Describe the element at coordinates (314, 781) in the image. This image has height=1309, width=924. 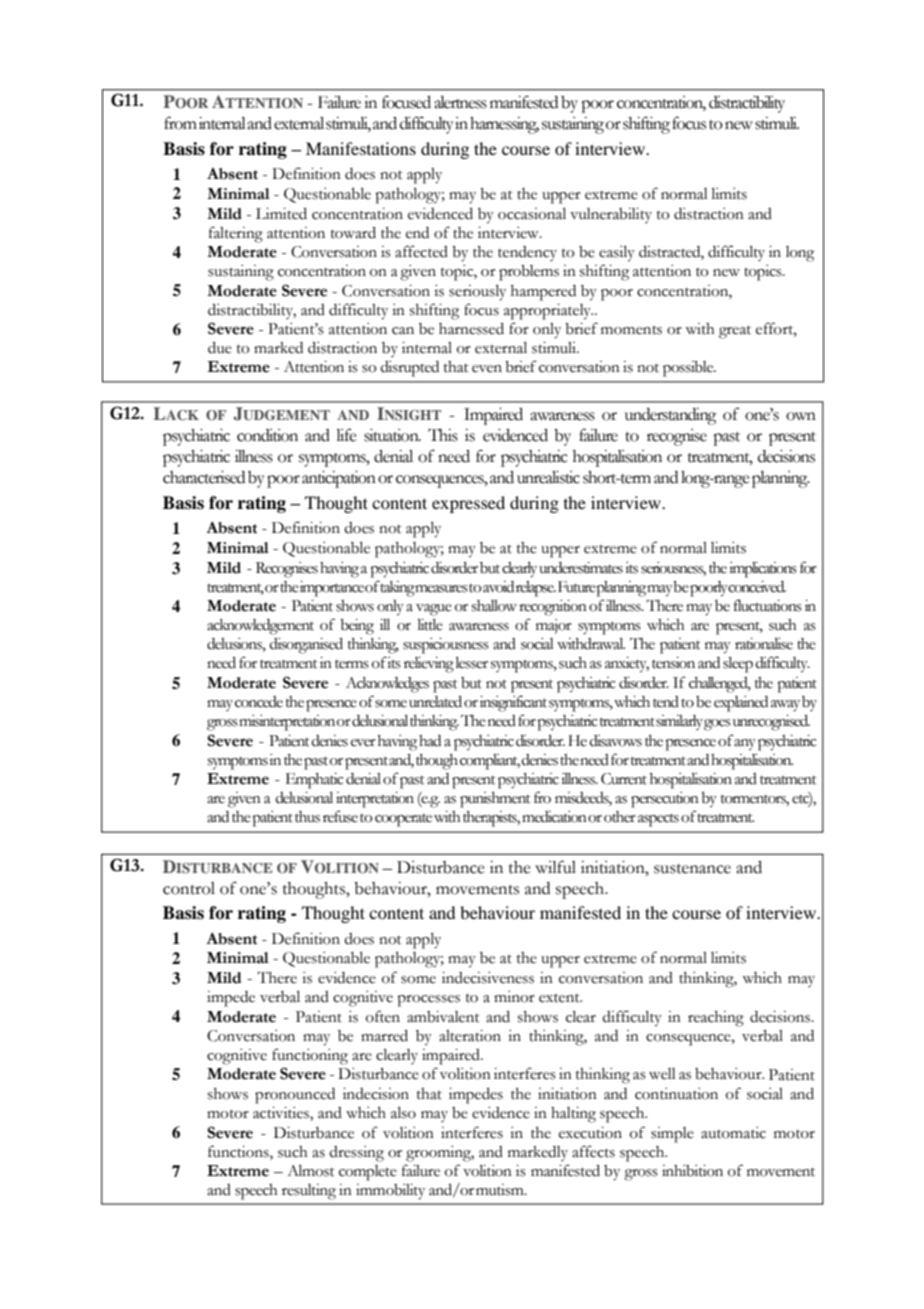
I see `Emphatic` at that location.
